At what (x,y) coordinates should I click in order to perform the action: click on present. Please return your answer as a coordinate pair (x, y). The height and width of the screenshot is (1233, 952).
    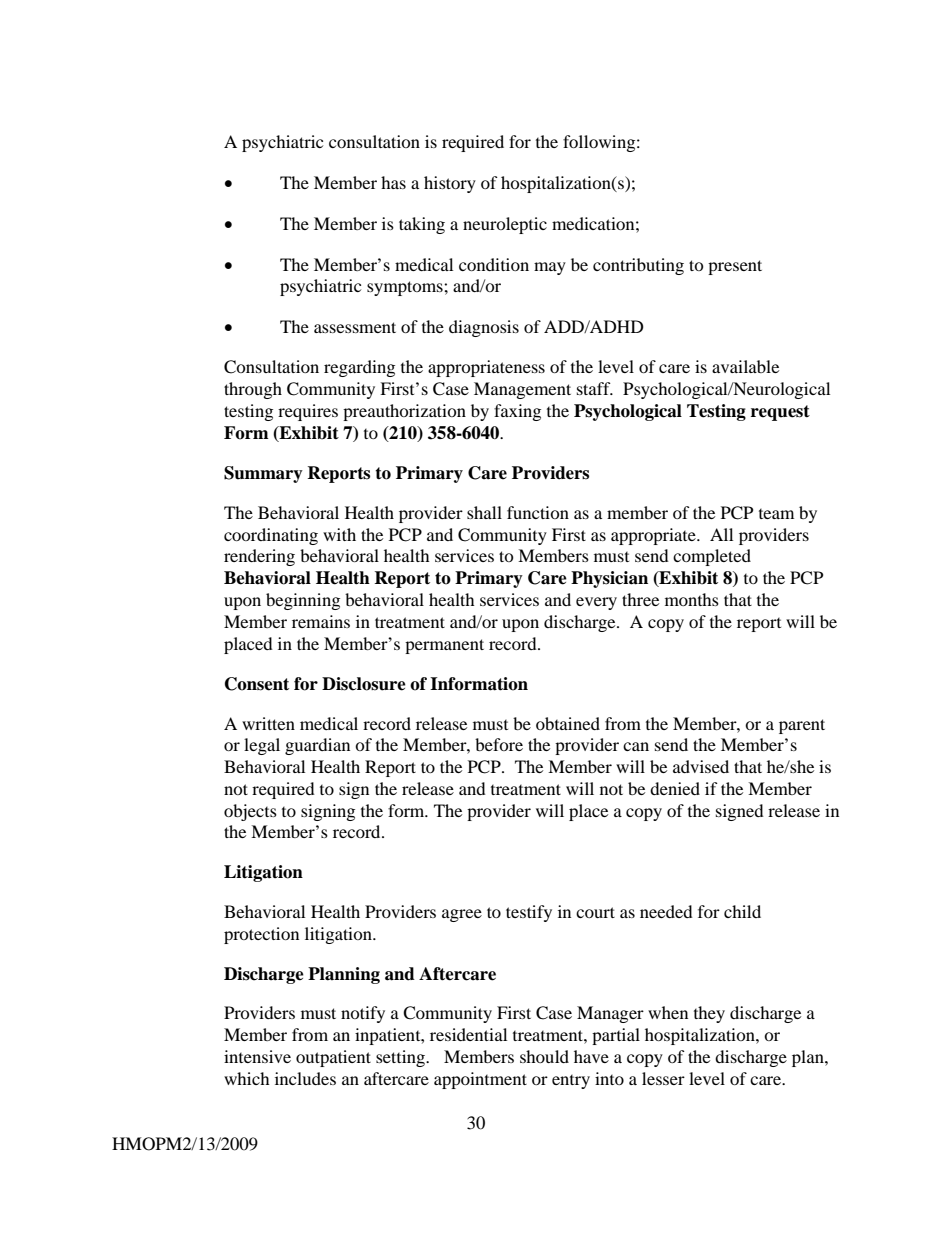
    Looking at the image, I should click on (735, 267).
